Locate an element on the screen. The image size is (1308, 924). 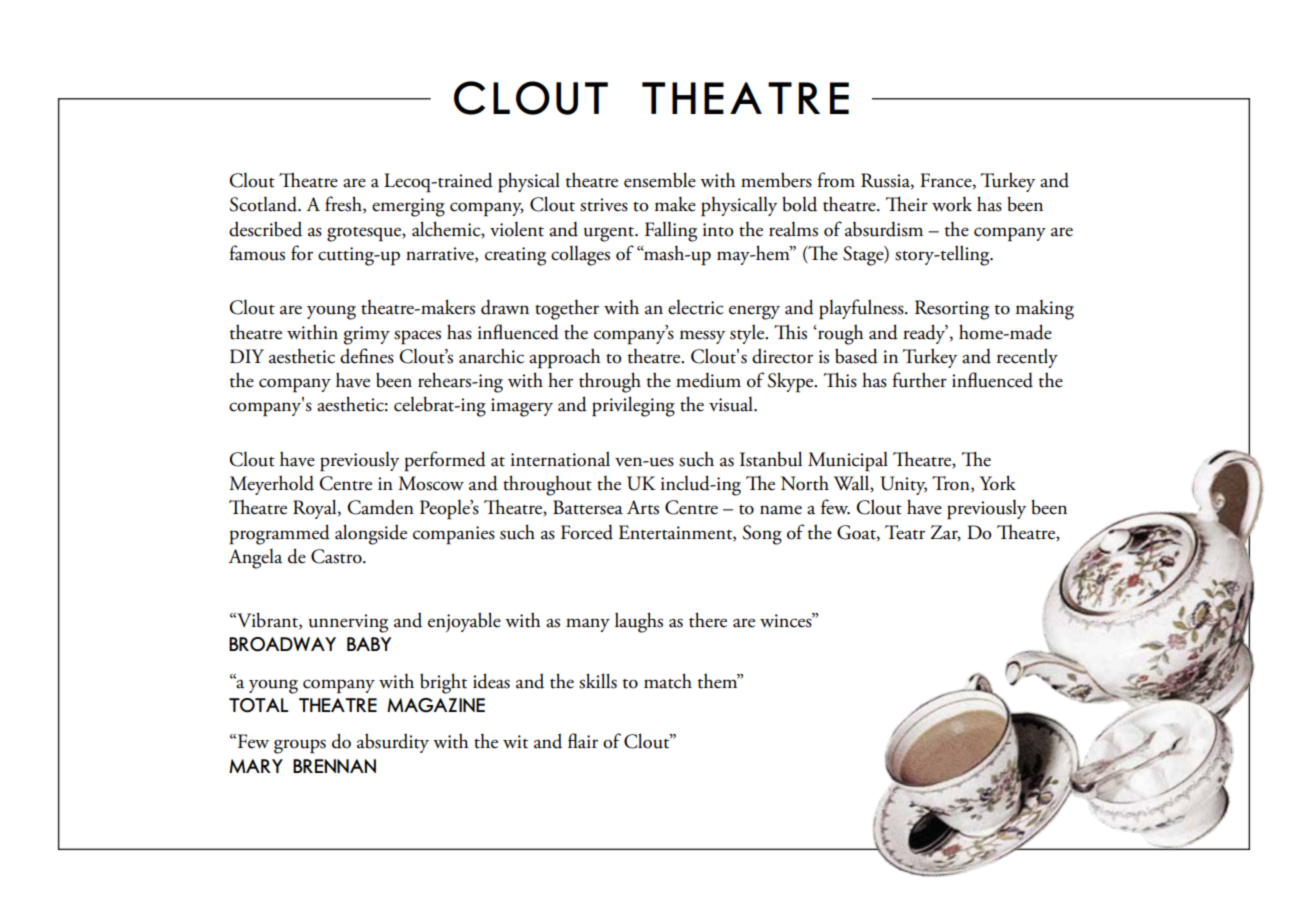
York is located at coordinates (998, 483).
